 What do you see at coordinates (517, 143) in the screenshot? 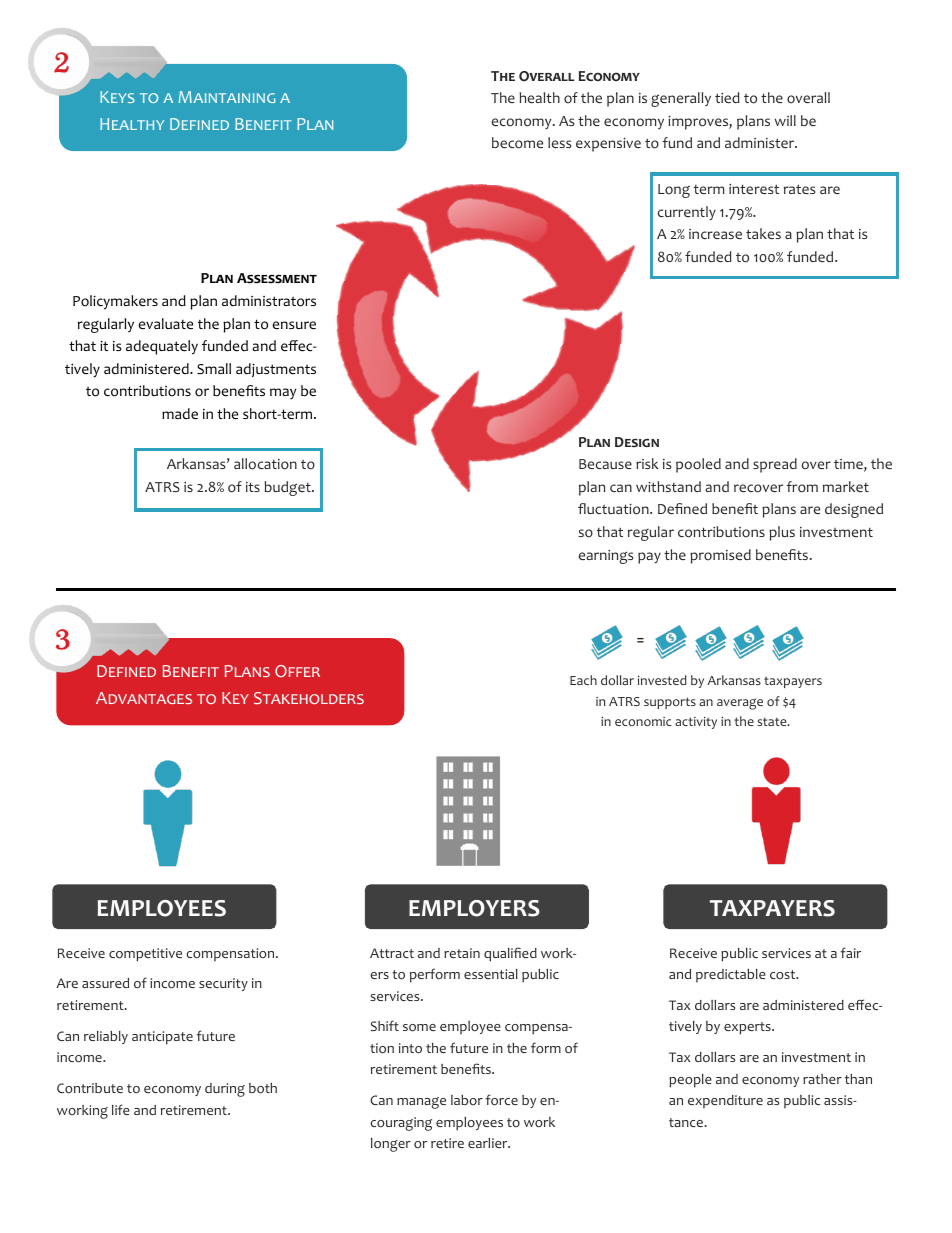
I see `become` at bounding box center [517, 143].
